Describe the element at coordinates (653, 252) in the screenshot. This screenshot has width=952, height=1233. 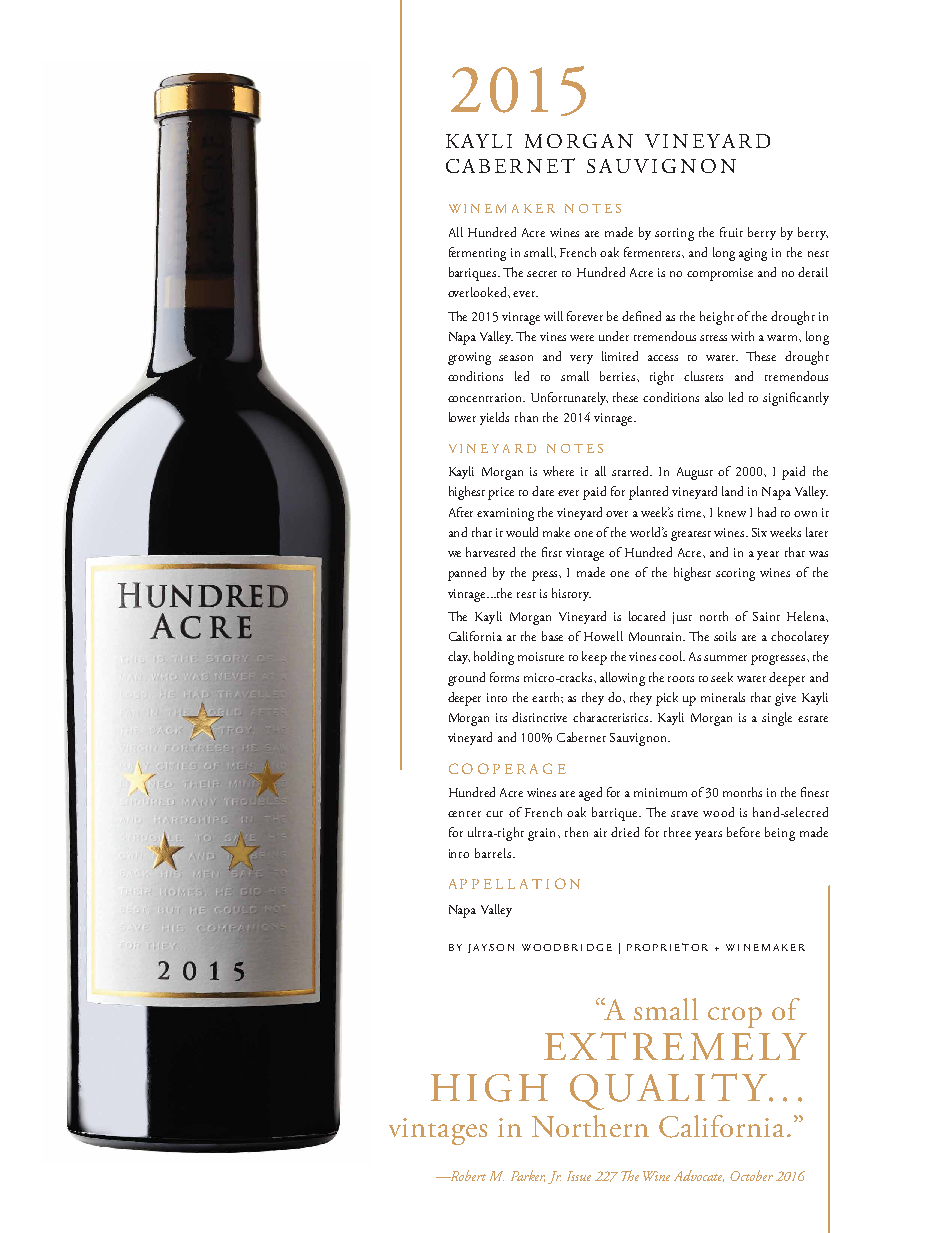
I see `fermenters` at that location.
